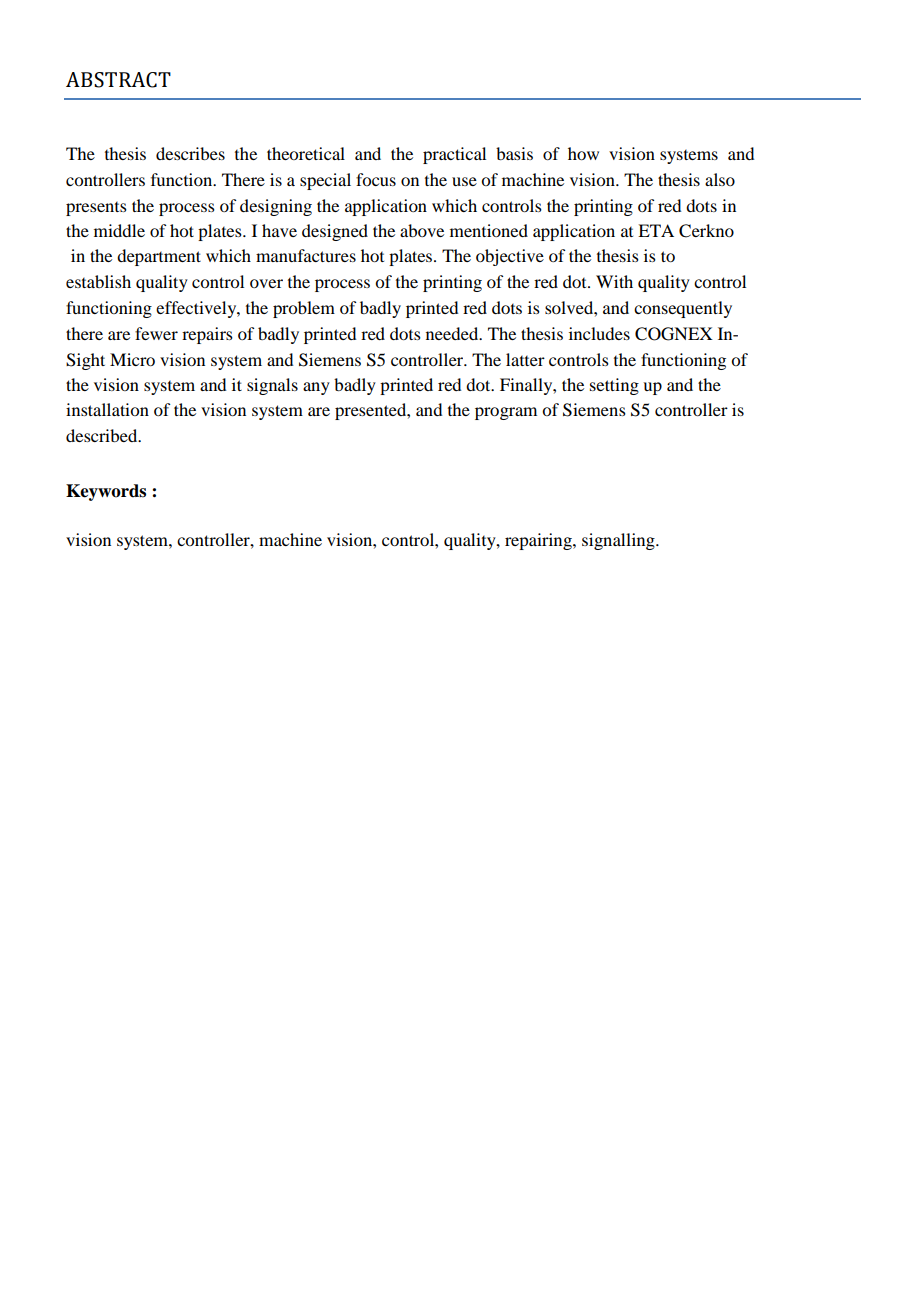 This page has height=1308, width=924. I want to click on repairing, so click(539, 541).
